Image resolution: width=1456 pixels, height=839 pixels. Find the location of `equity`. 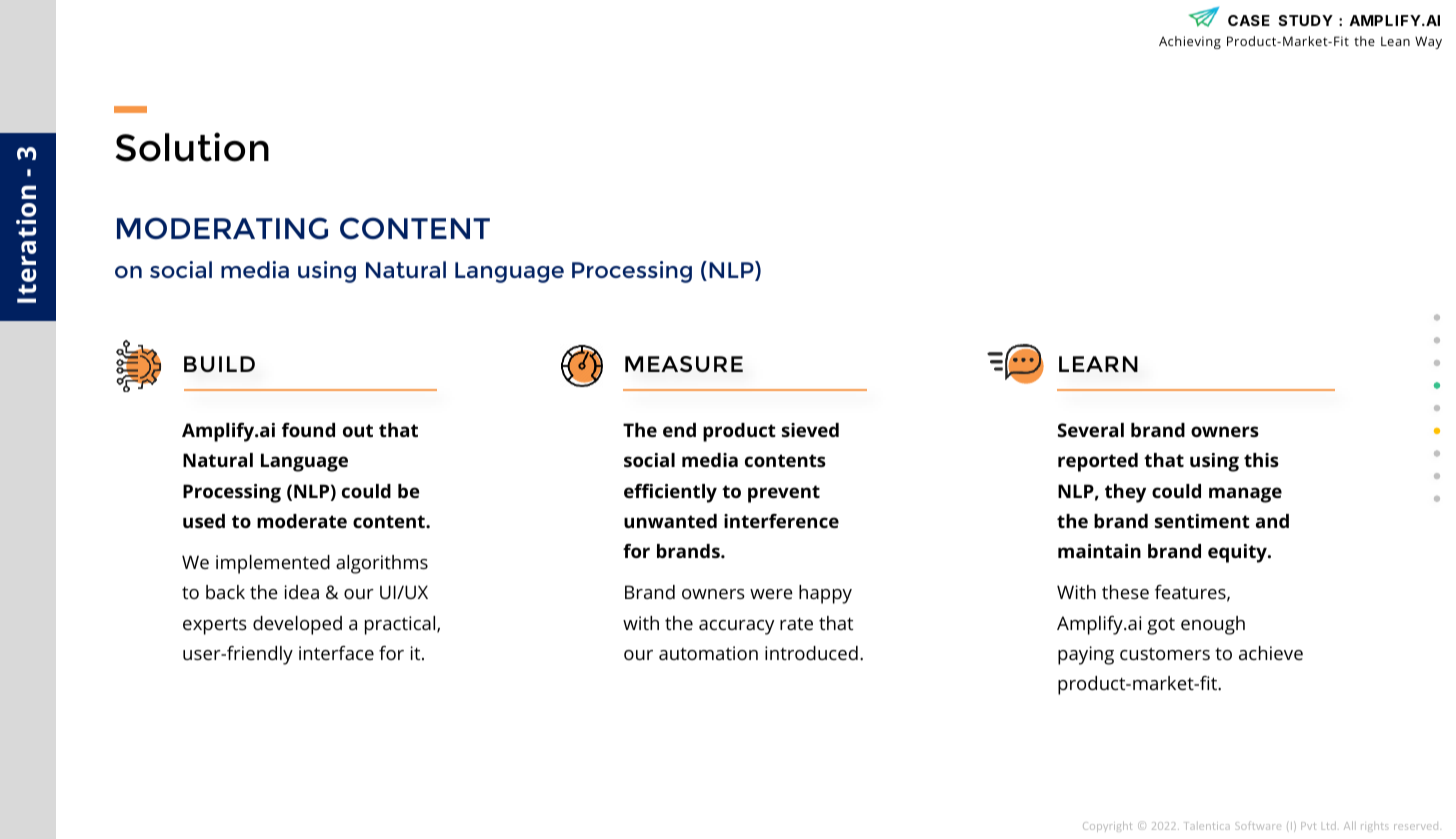

equity is located at coordinates (1238, 553).
